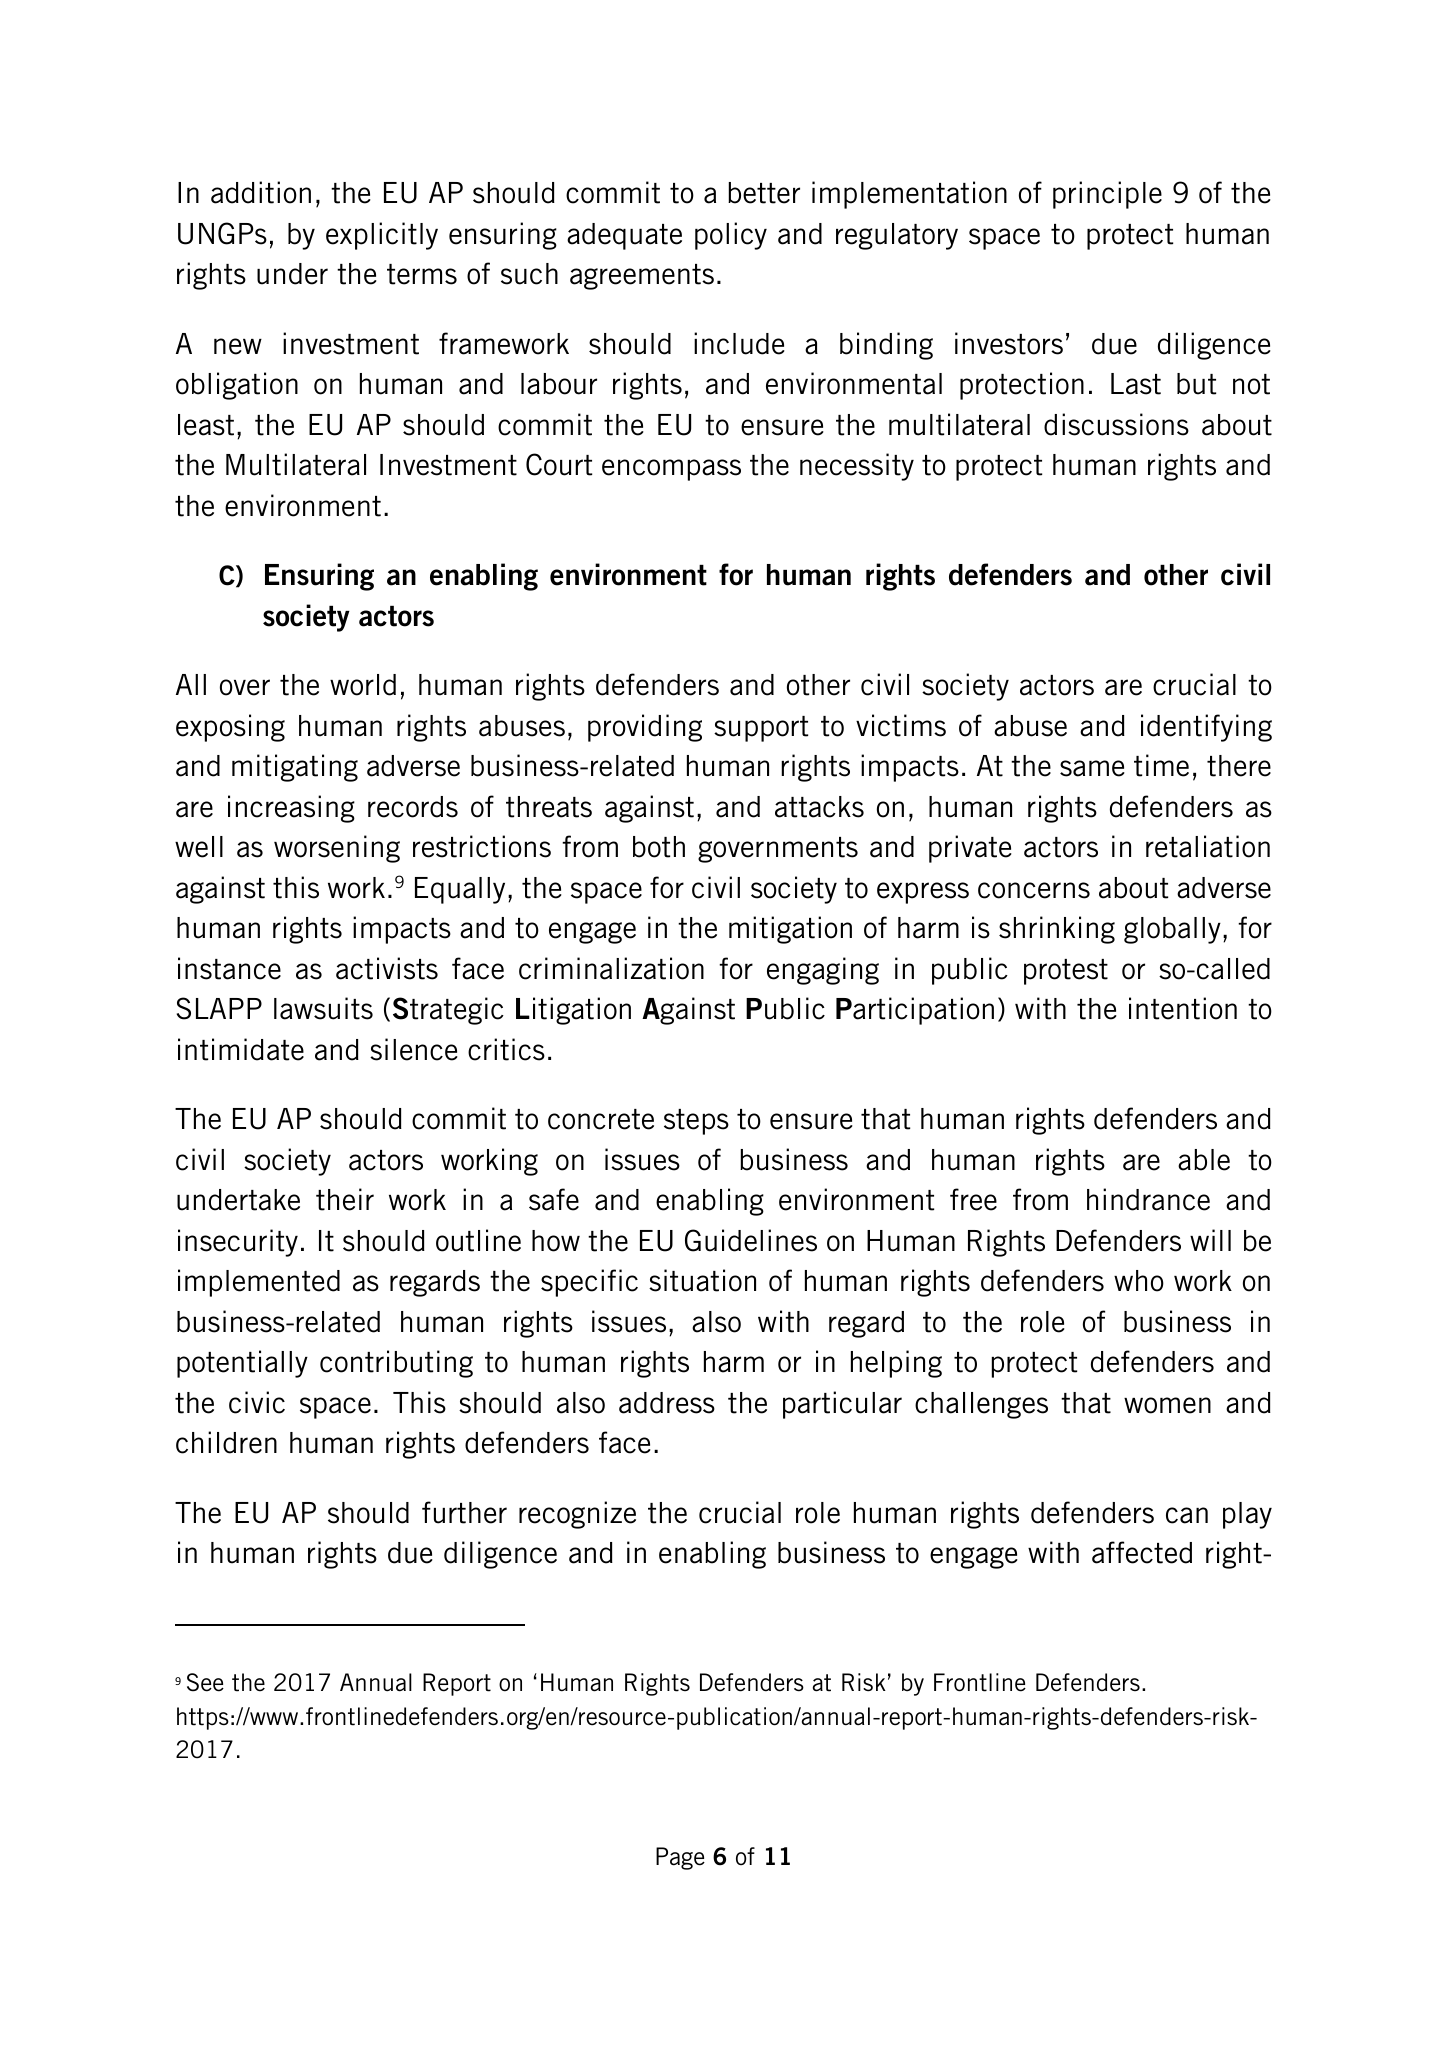  Describe the element at coordinates (702, 1280) in the screenshot. I see `situation` at that location.
